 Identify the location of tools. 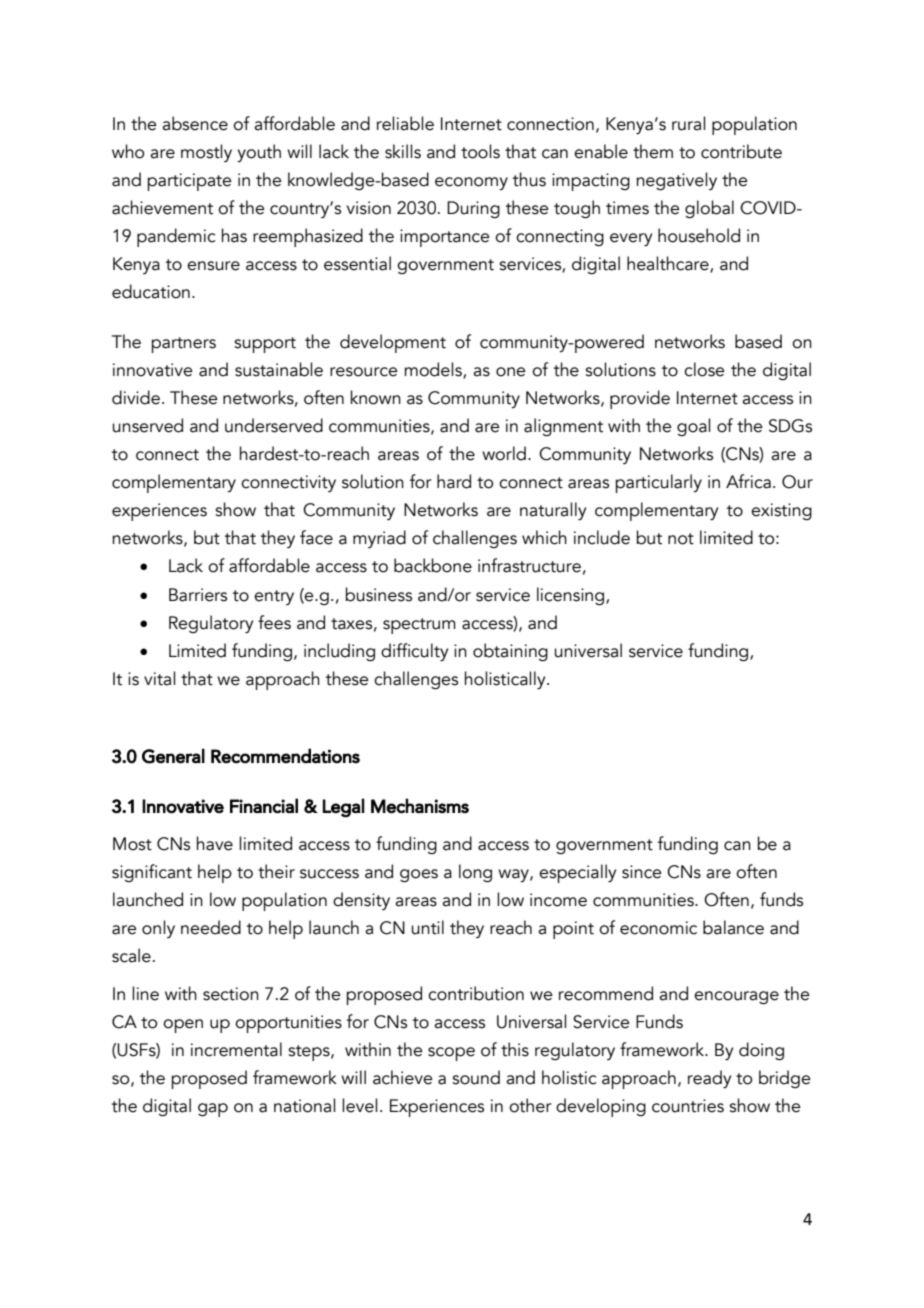
(480, 151).
